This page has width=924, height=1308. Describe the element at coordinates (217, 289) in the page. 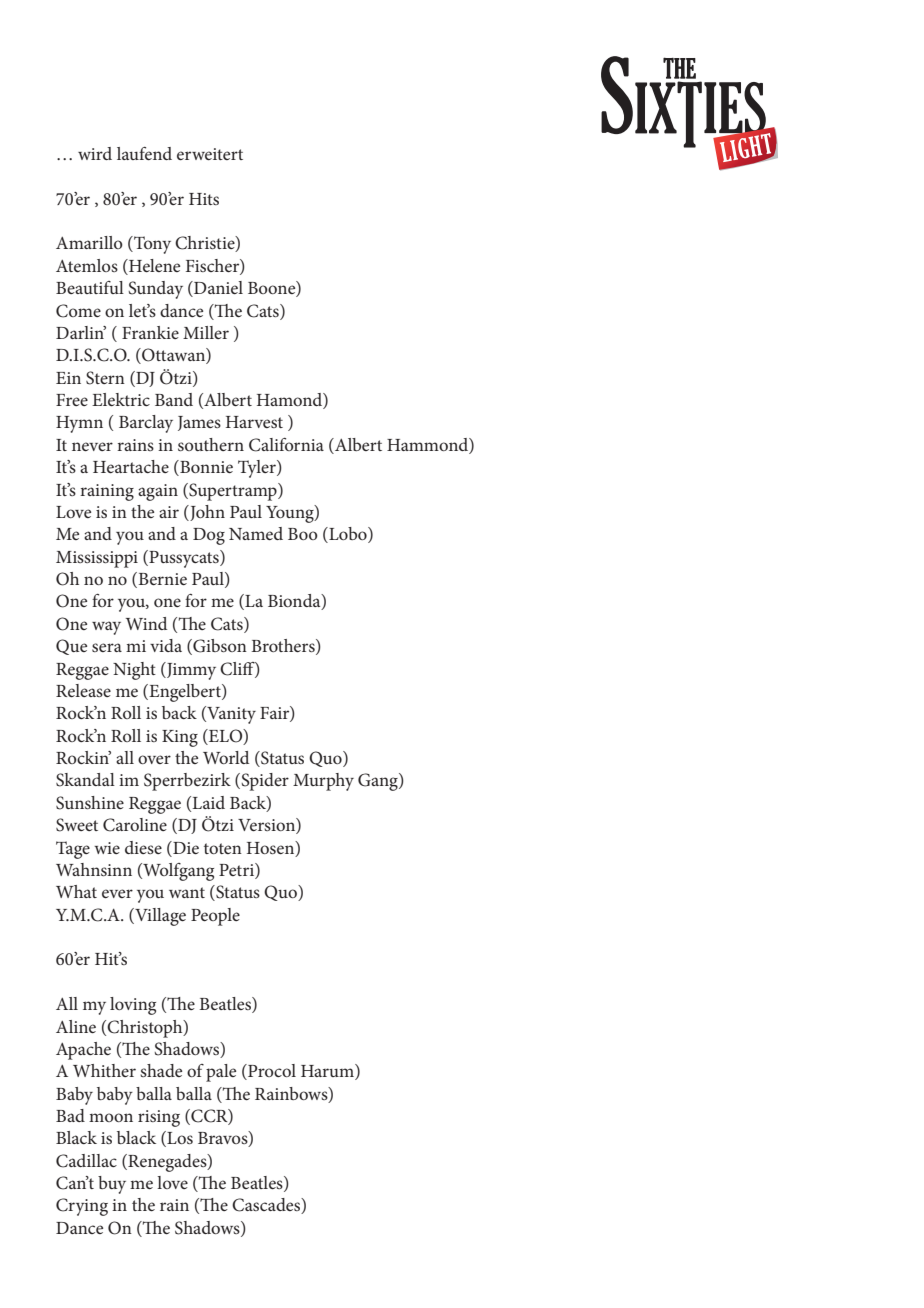

I see `Daniel` at that location.
